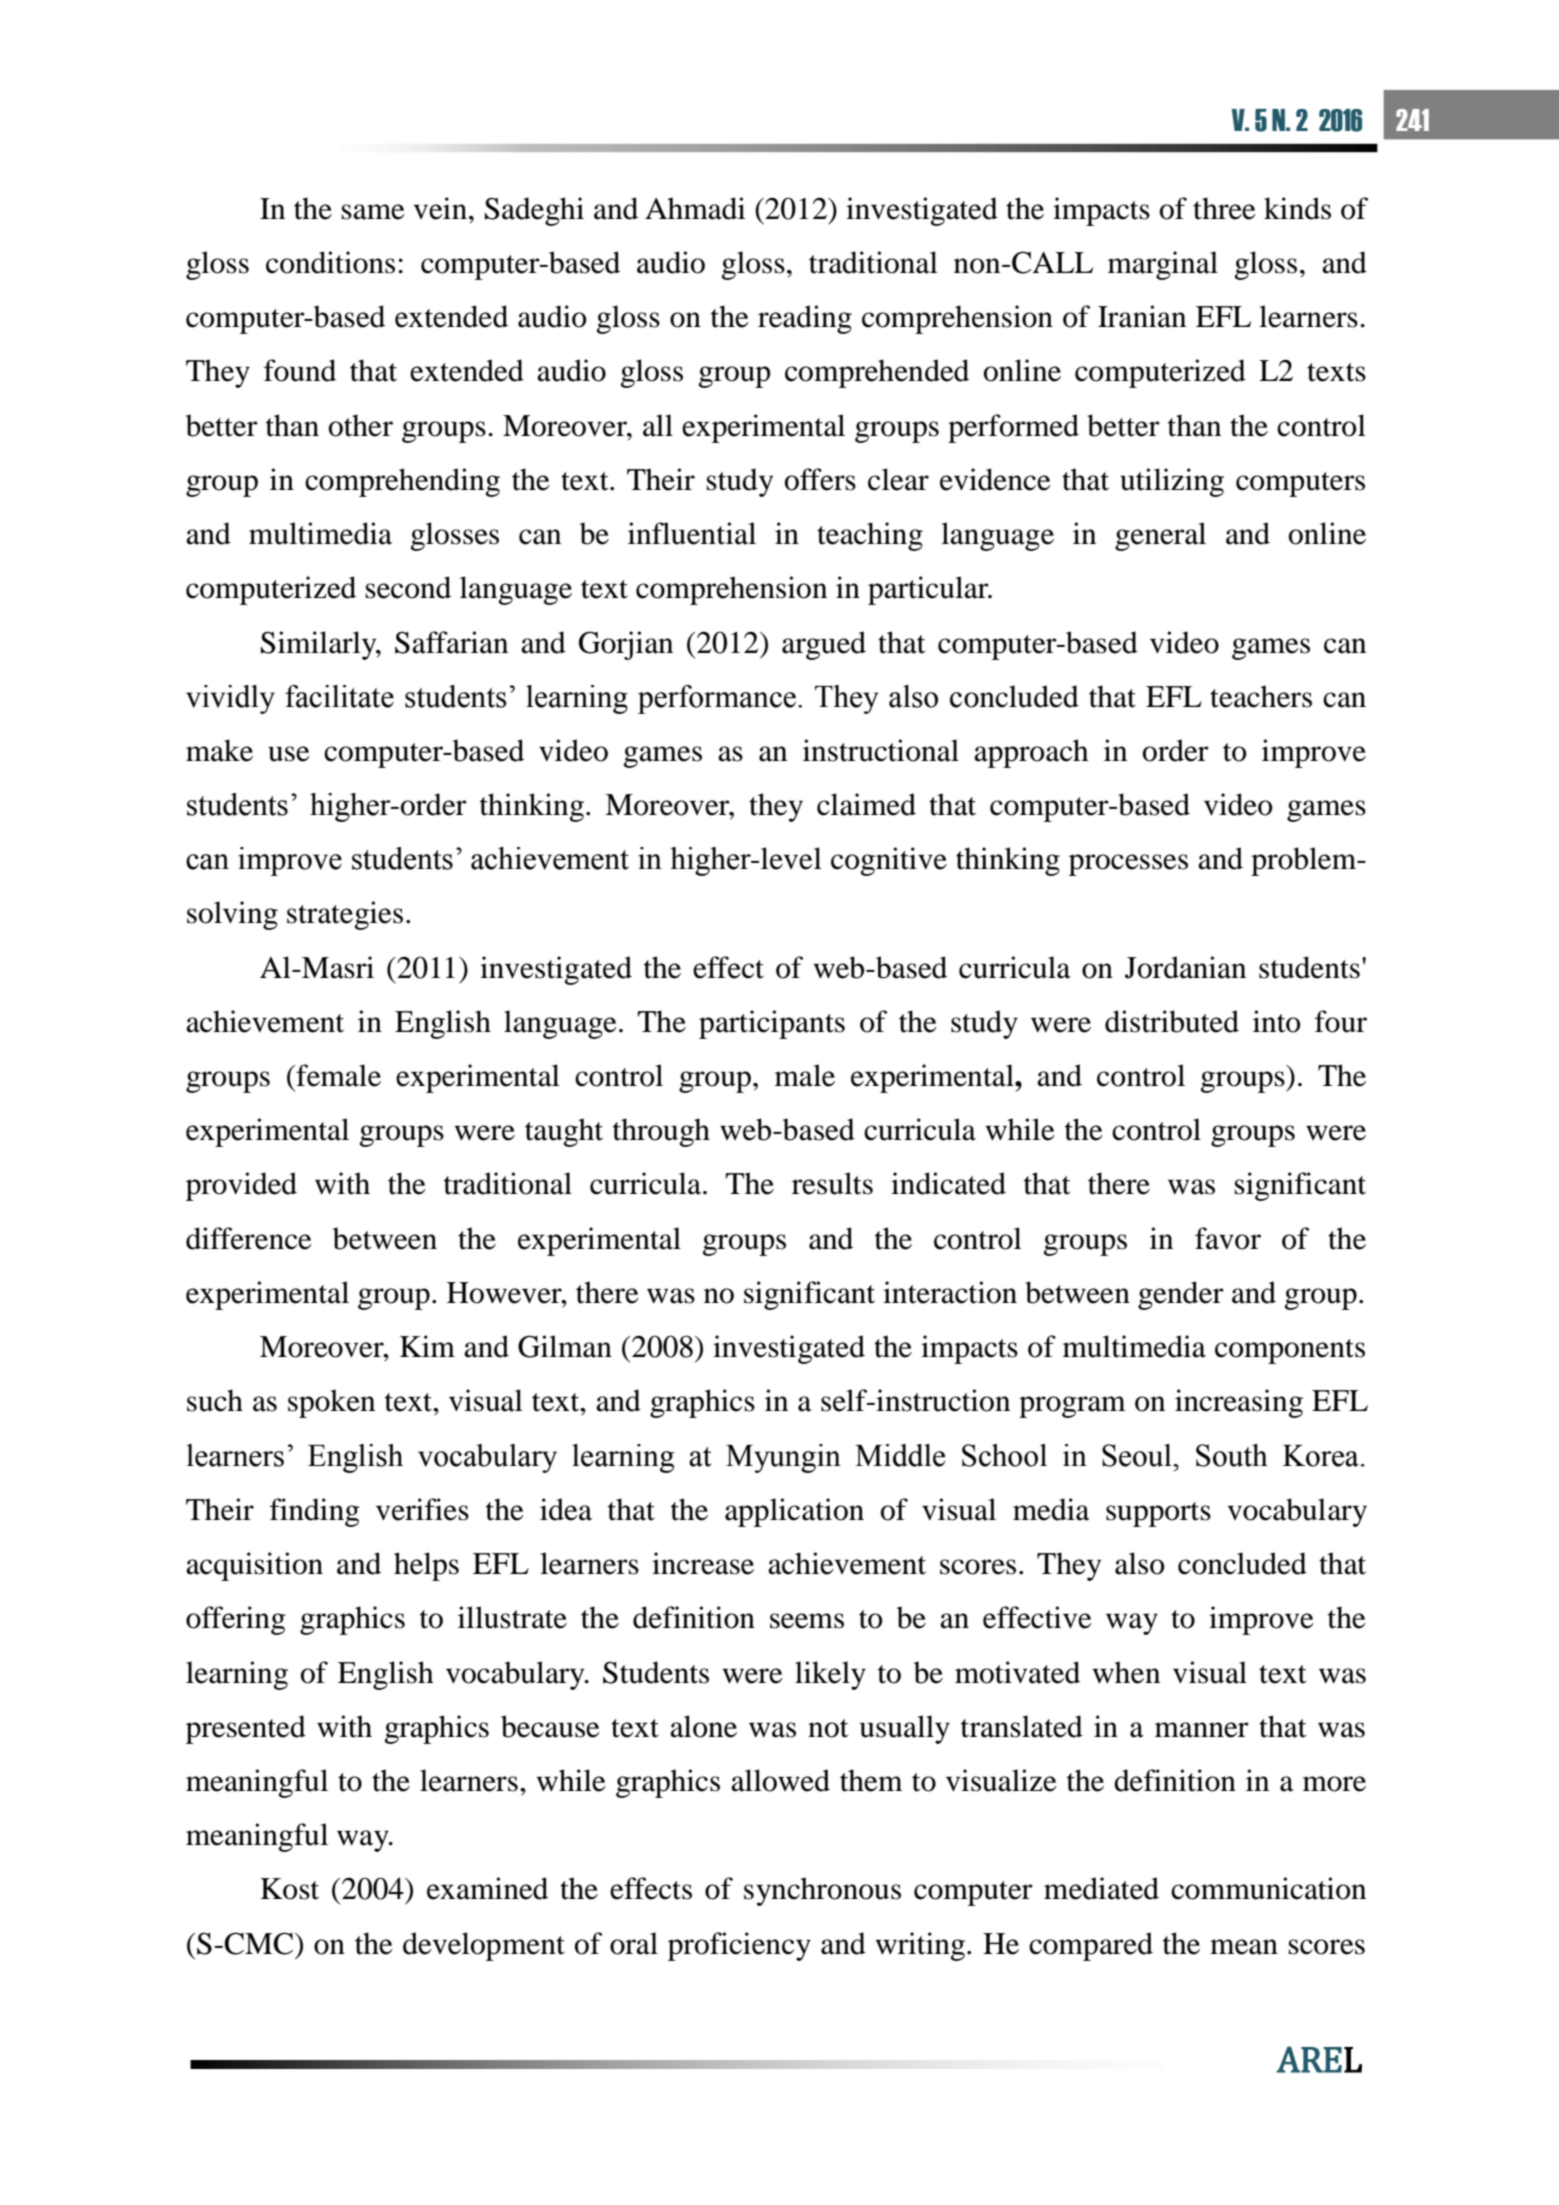 Image resolution: width=1559 pixels, height=2205 pixels. What do you see at coordinates (1163, 265) in the image?
I see `marginal` at bounding box center [1163, 265].
